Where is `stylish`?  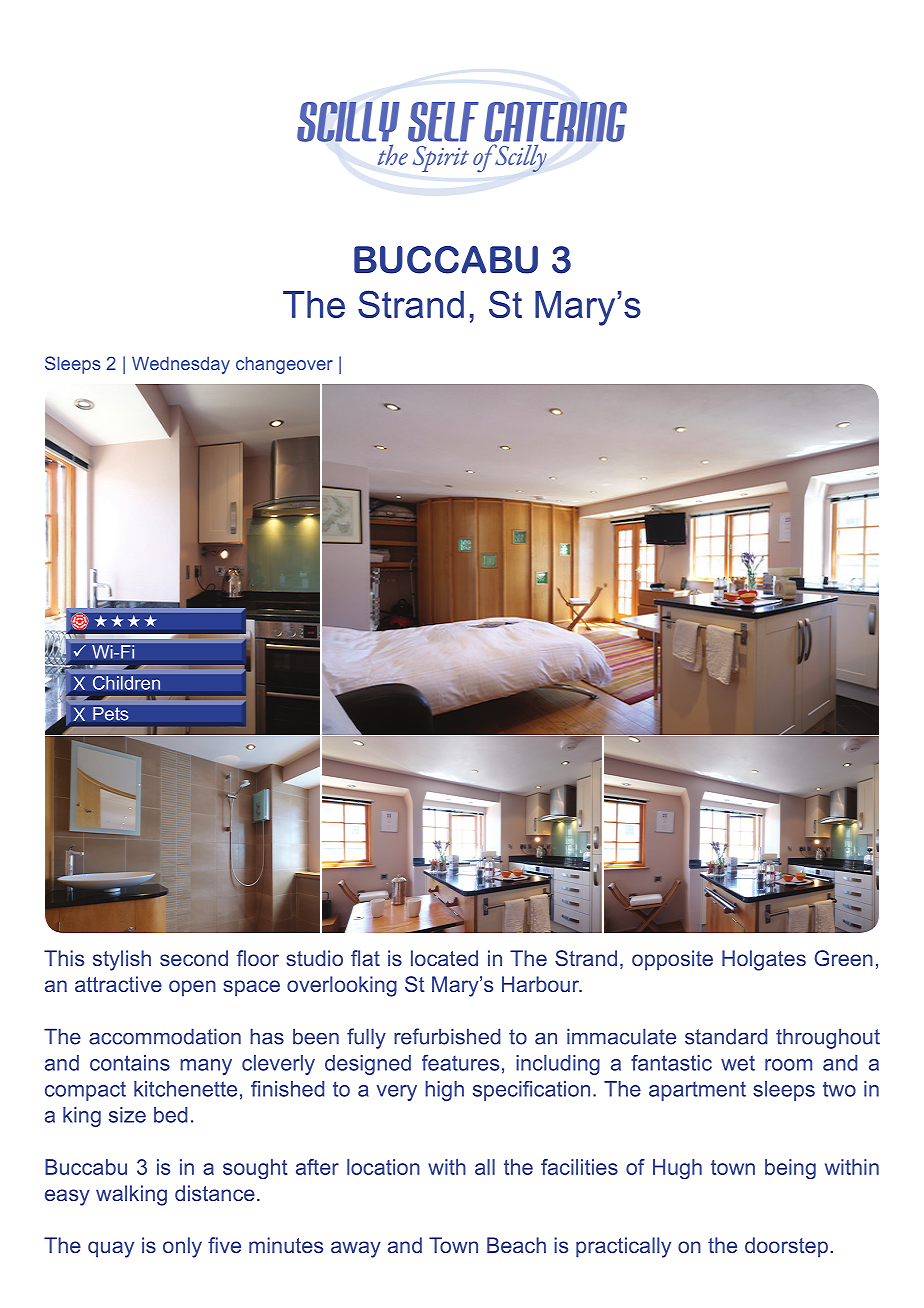
stylish is located at coordinates (122, 960).
